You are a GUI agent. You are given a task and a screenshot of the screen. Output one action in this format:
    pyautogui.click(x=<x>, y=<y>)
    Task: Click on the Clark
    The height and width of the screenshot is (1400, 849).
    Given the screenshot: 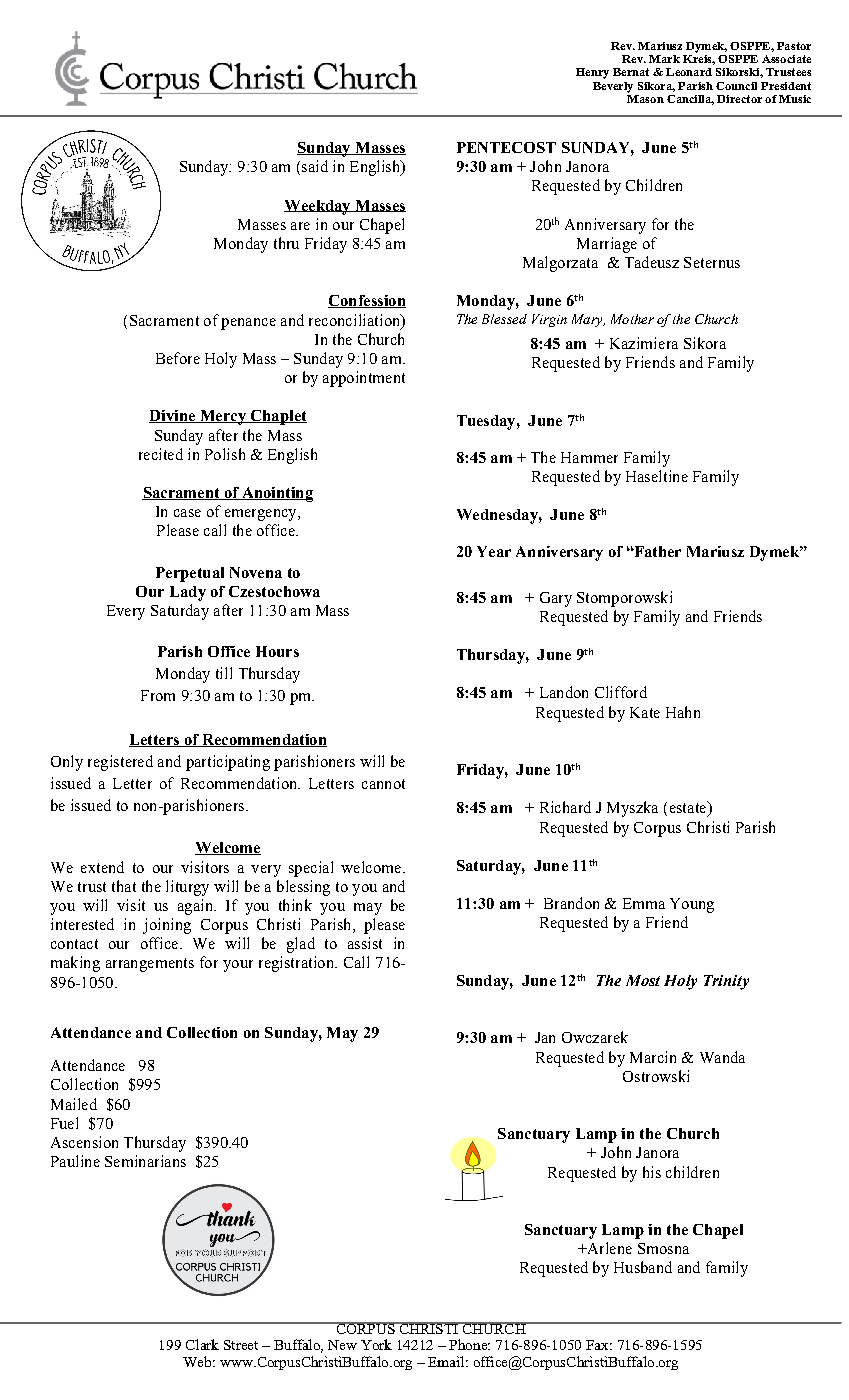 What is the action you would take?
    pyautogui.click(x=202, y=1344)
